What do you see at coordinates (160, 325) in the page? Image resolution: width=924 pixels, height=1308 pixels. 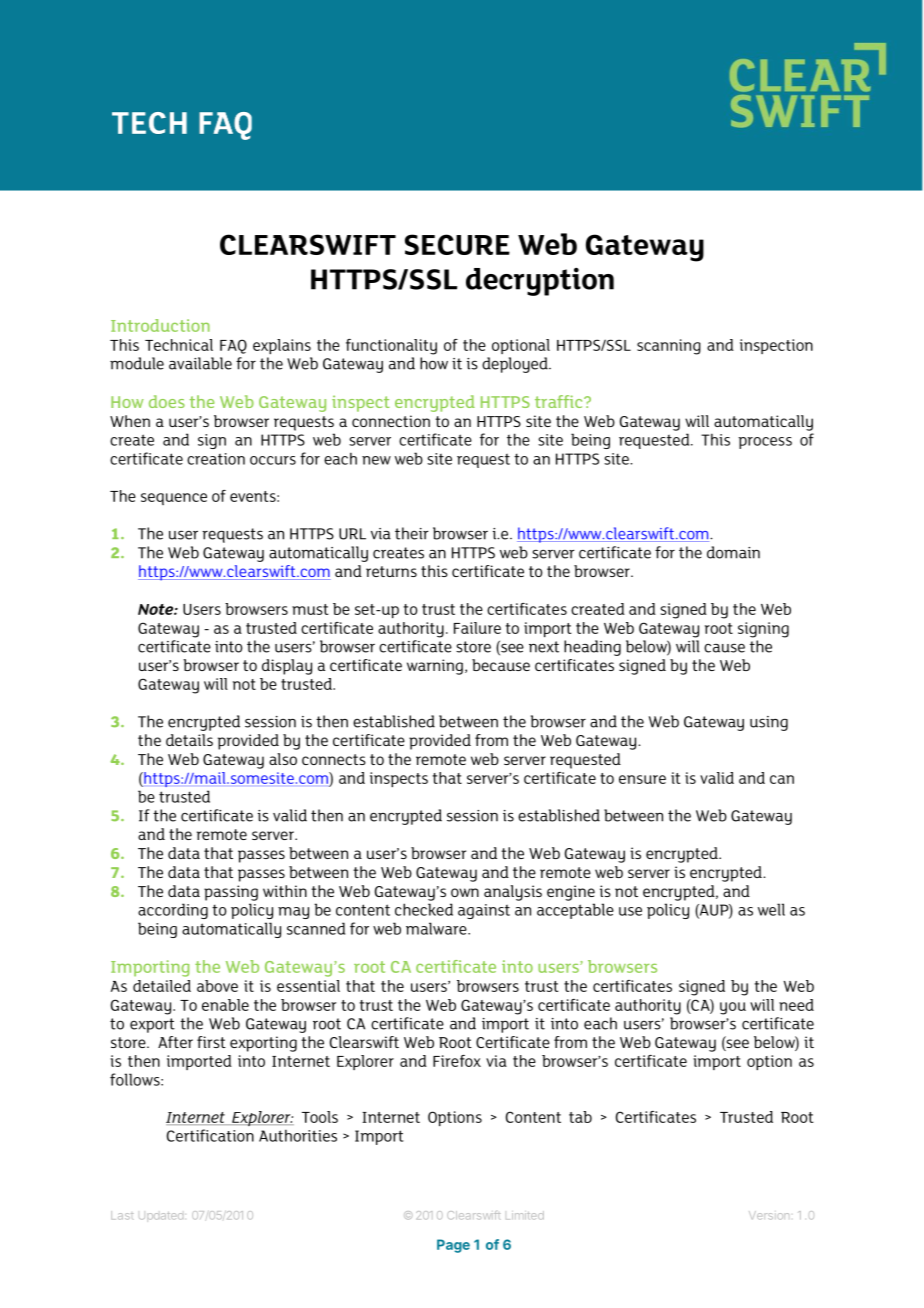 I see `Introduction` at bounding box center [160, 325].
